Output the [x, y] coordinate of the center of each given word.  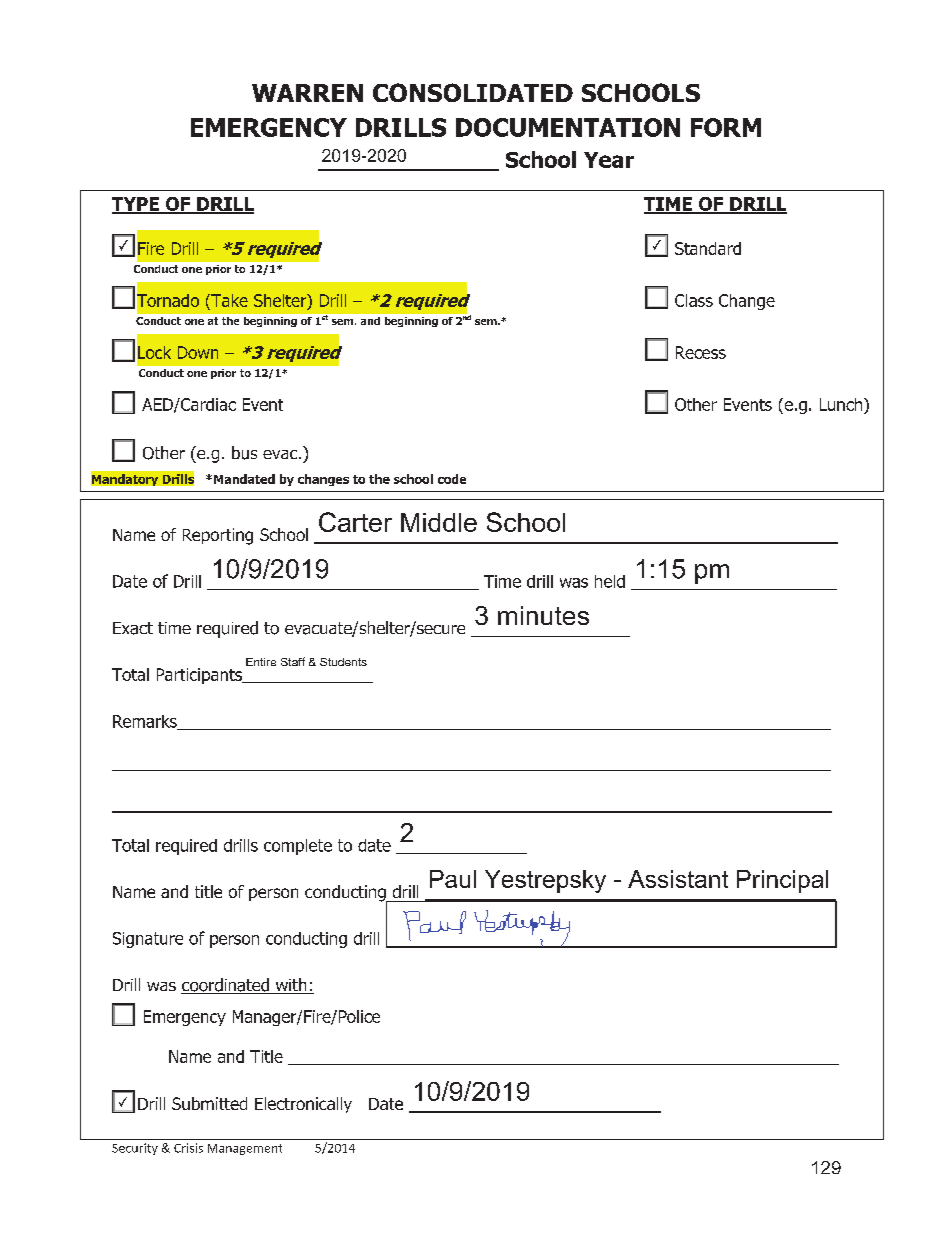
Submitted [209, 1103]
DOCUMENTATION [568, 127]
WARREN [307, 93]
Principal [782, 881]
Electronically [303, 1105]
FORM [726, 127]
